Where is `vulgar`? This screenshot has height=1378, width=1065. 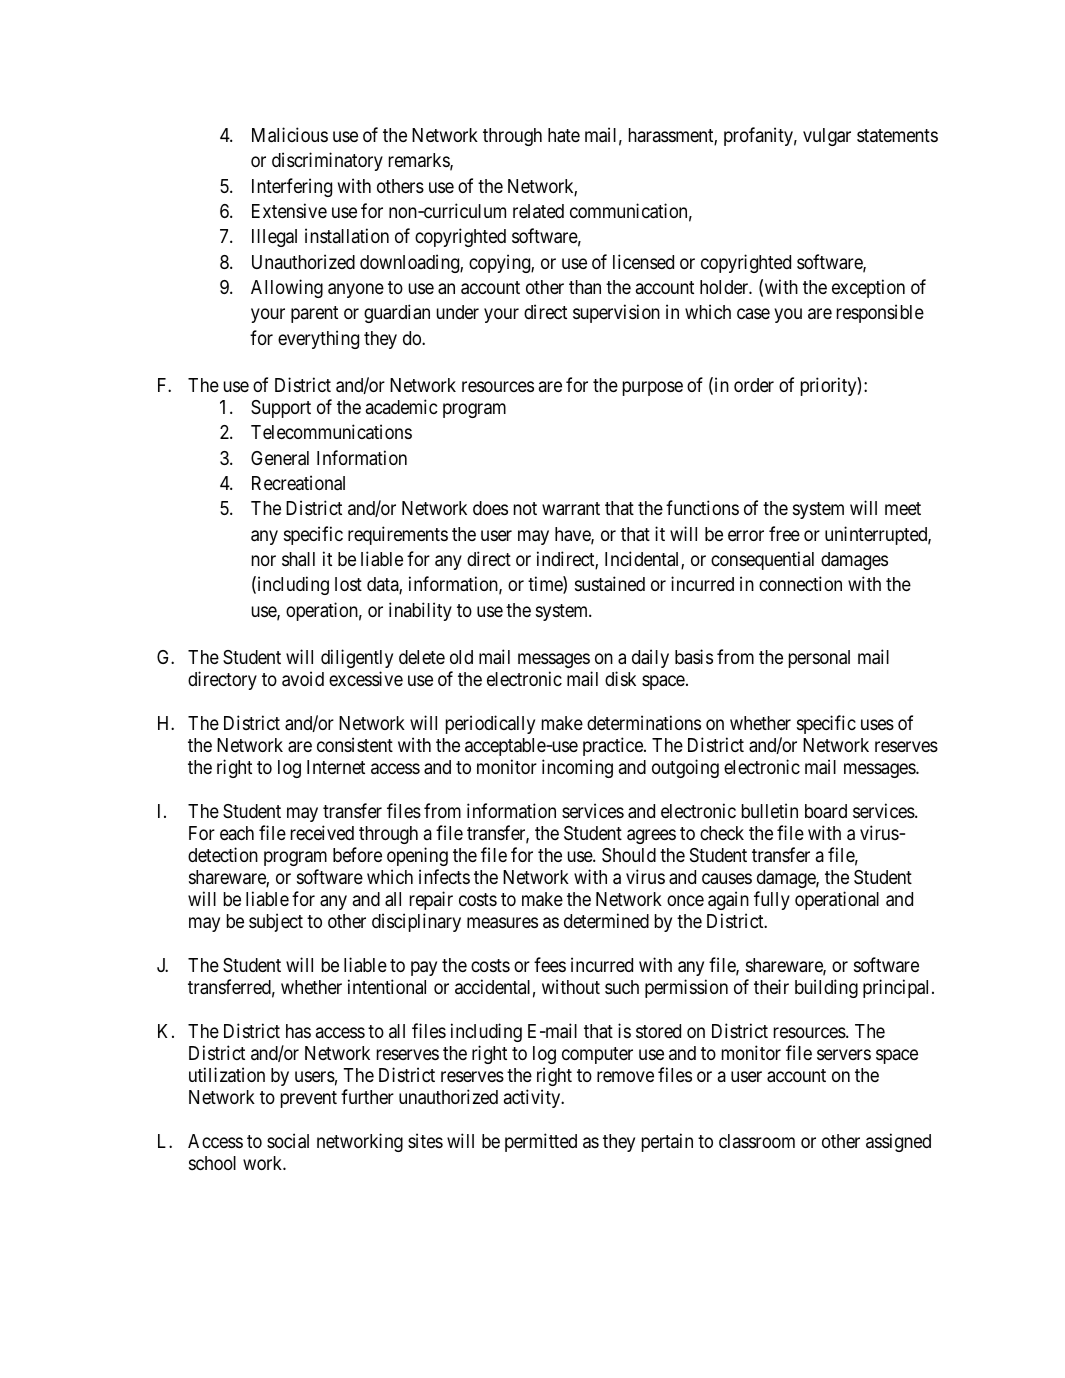
vulgar is located at coordinates (827, 137).
